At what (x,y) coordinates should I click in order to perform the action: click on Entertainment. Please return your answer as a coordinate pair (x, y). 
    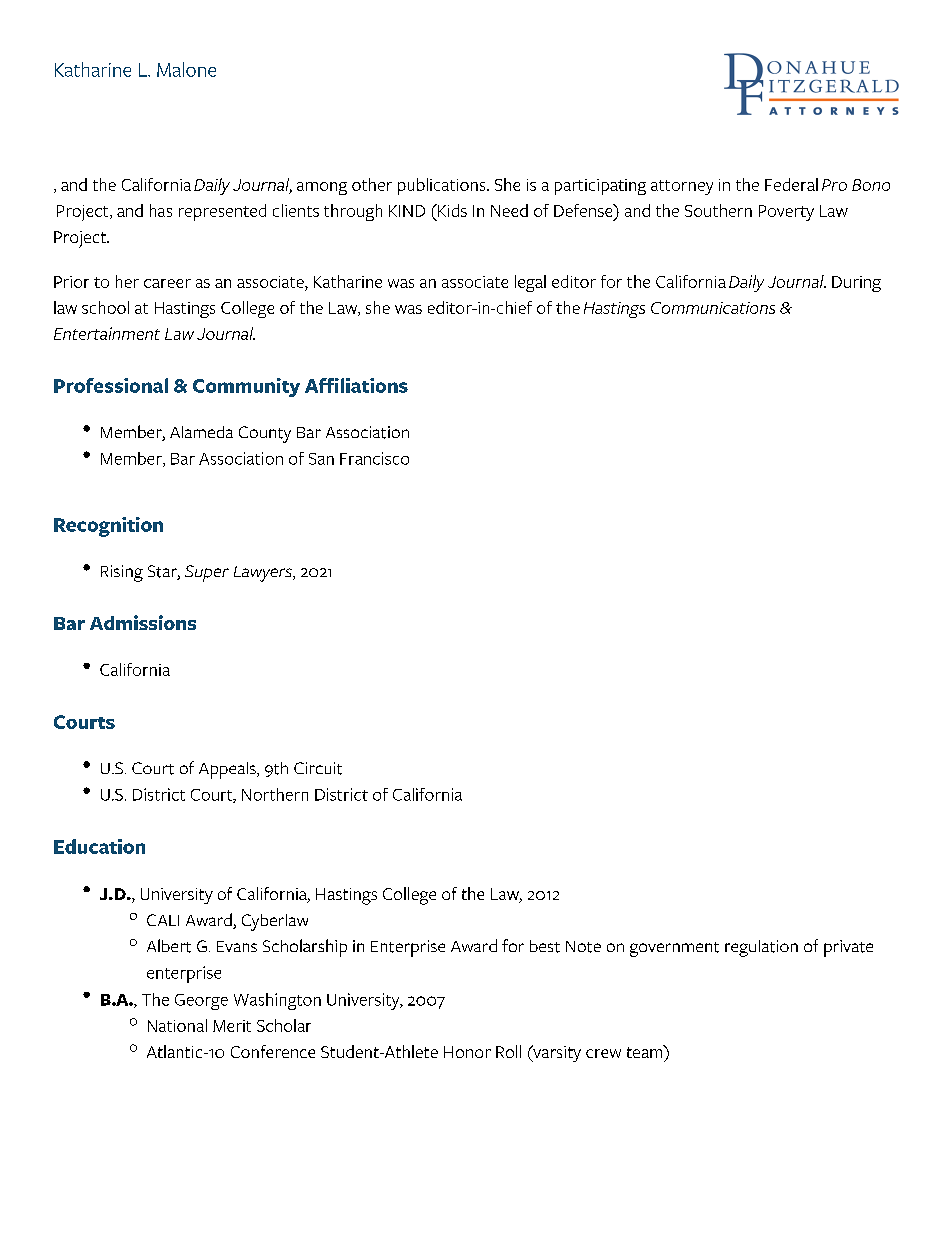
    Looking at the image, I should click on (107, 333).
